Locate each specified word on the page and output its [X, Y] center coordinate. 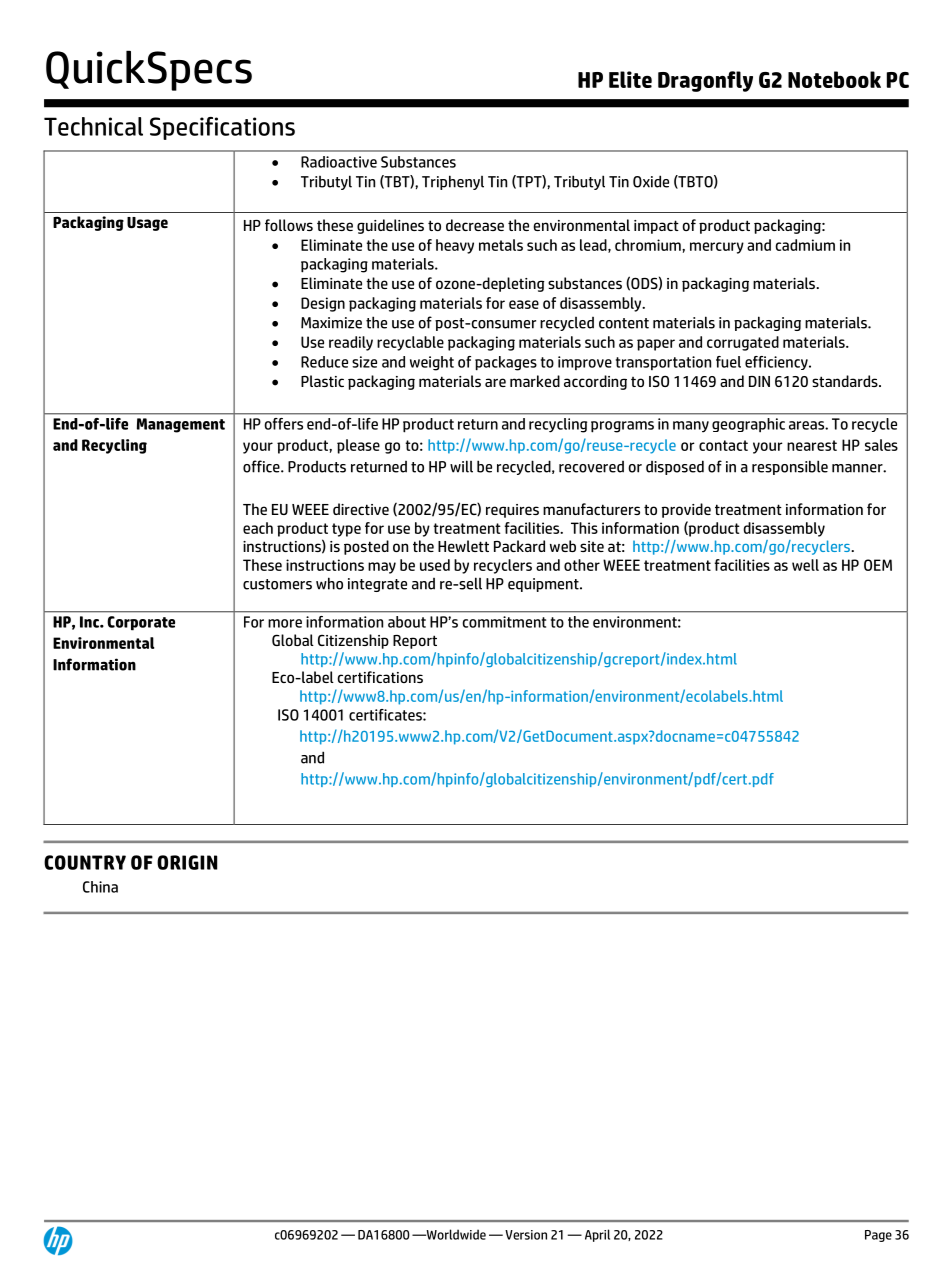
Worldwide [455, 1234]
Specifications [222, 128]
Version [526, 1235]
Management [181, 425]
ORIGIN [187, 862]
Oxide [651, 181]
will [461, 466]
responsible [790, 467]
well [805, 565]
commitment [504, 622]
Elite [630, 79]
